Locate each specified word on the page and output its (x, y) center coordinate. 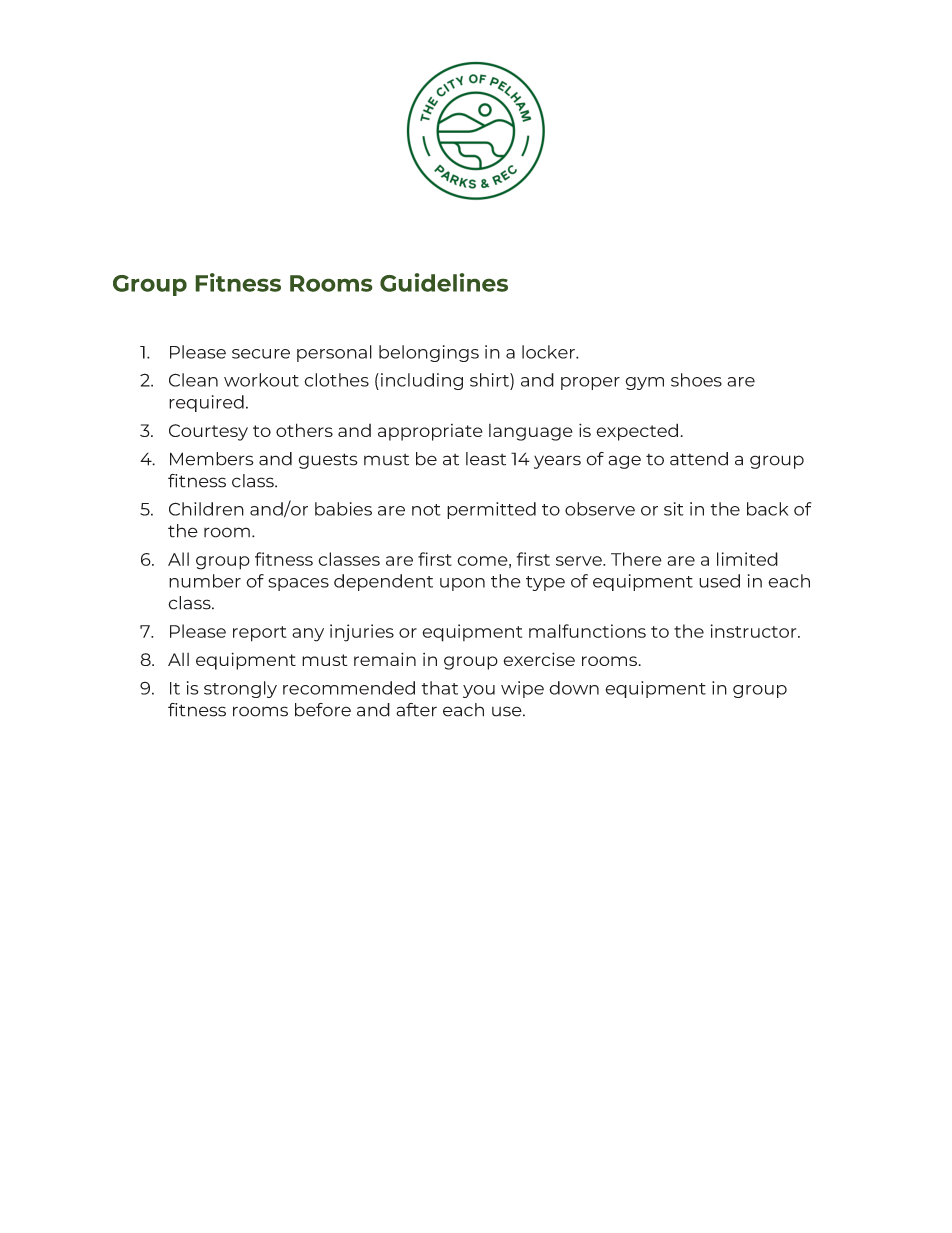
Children (206, 509)
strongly (240, 689)
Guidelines (444, 282)
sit (674, 509)
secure (261, 354)
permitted (491, 510)
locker (549, 352)
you (479, 691)
